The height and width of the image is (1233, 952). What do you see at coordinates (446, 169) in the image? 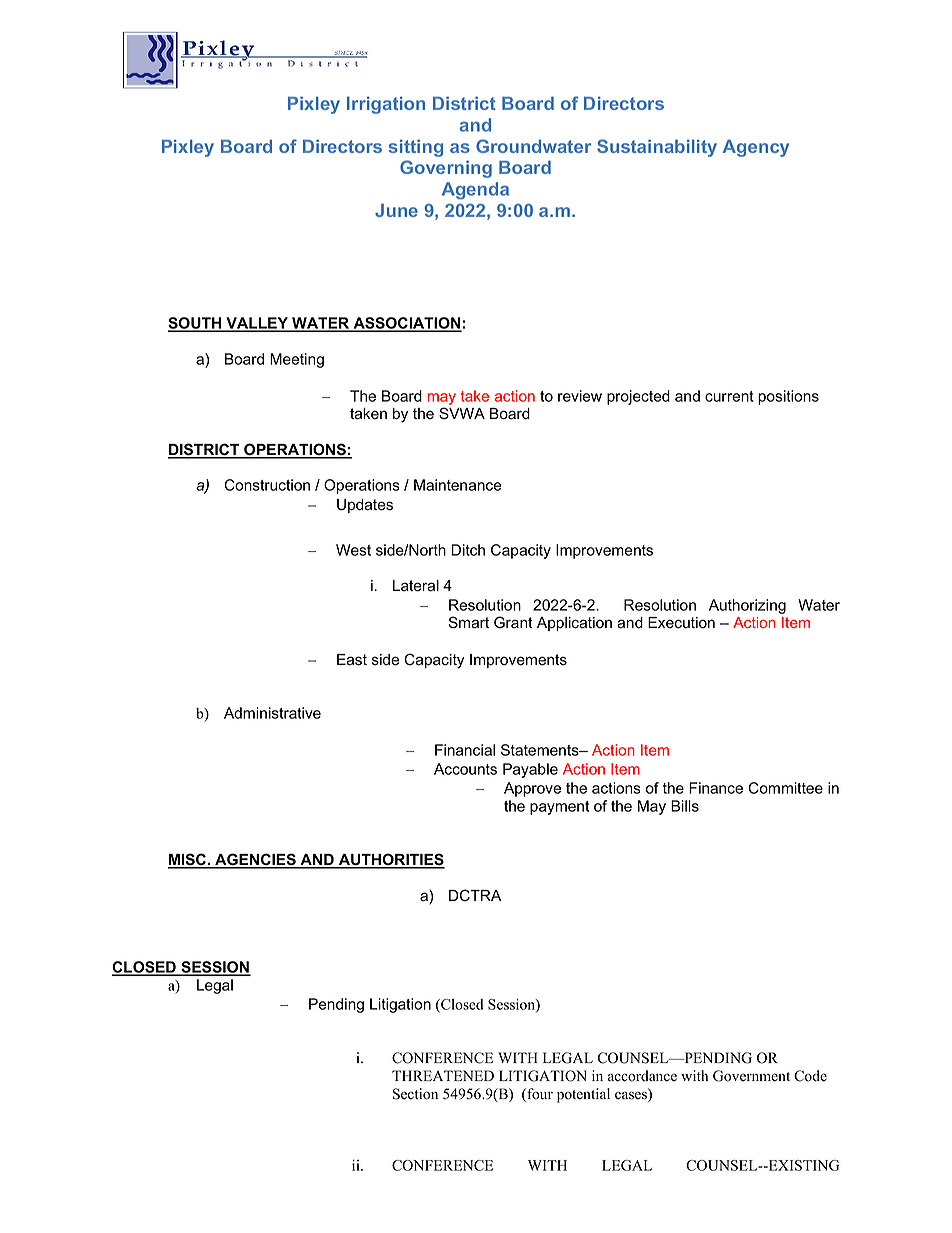
I see `Governing` at bounding box center [446, 169].
